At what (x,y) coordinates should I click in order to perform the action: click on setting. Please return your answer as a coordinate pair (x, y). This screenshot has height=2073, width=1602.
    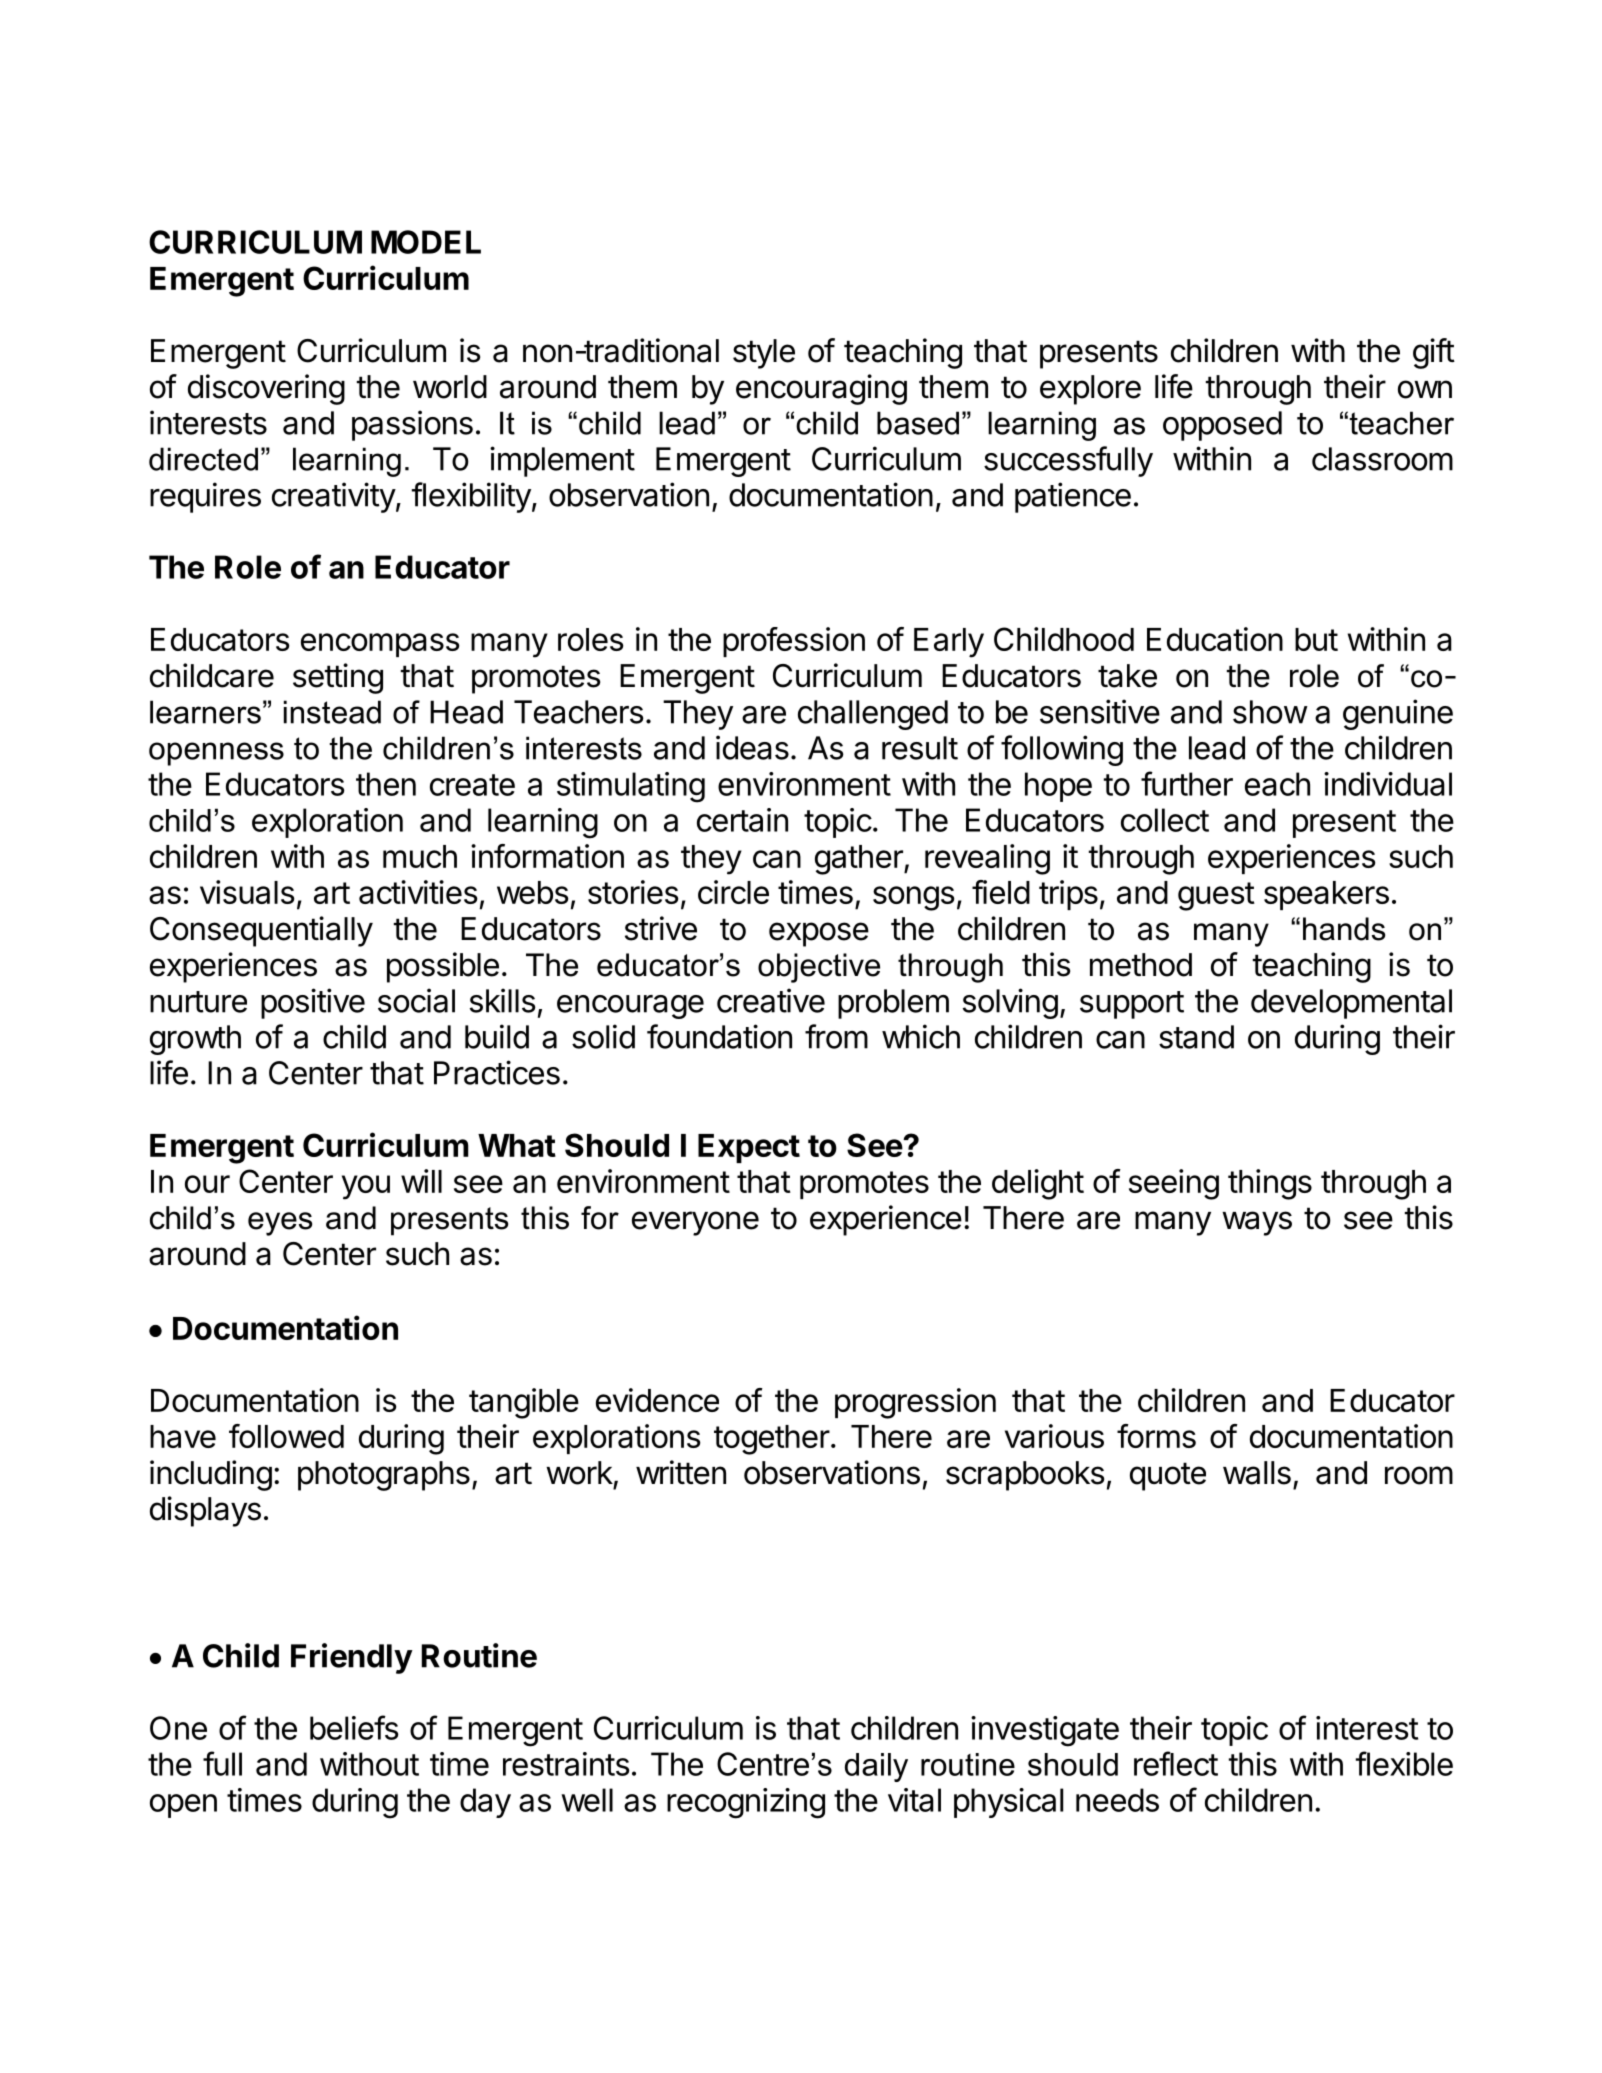
    Looking at the image, I should click on (338, 678).
